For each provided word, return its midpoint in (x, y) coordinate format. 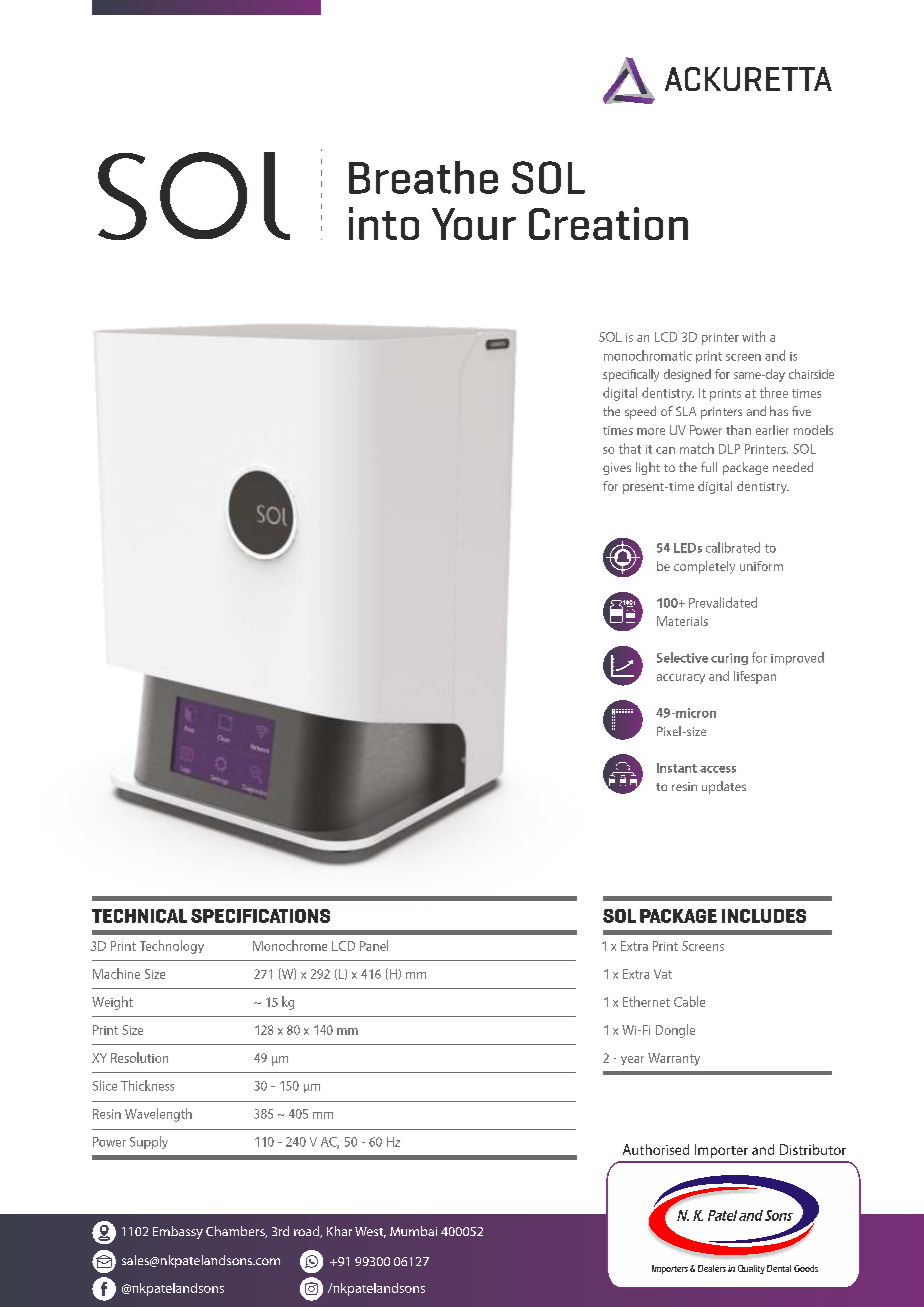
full (709, 467)
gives (617, 469)
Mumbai (413, 1231)
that (630, 448)
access (718, 769)
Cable (689, 1001)
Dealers (712, 1268)
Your (474, 224)
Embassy (178, 1232)
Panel (374, 945)
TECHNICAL (139, 916)
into (384, 223)
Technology (172, 947)
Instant (677, 768)
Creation (608, 223)
